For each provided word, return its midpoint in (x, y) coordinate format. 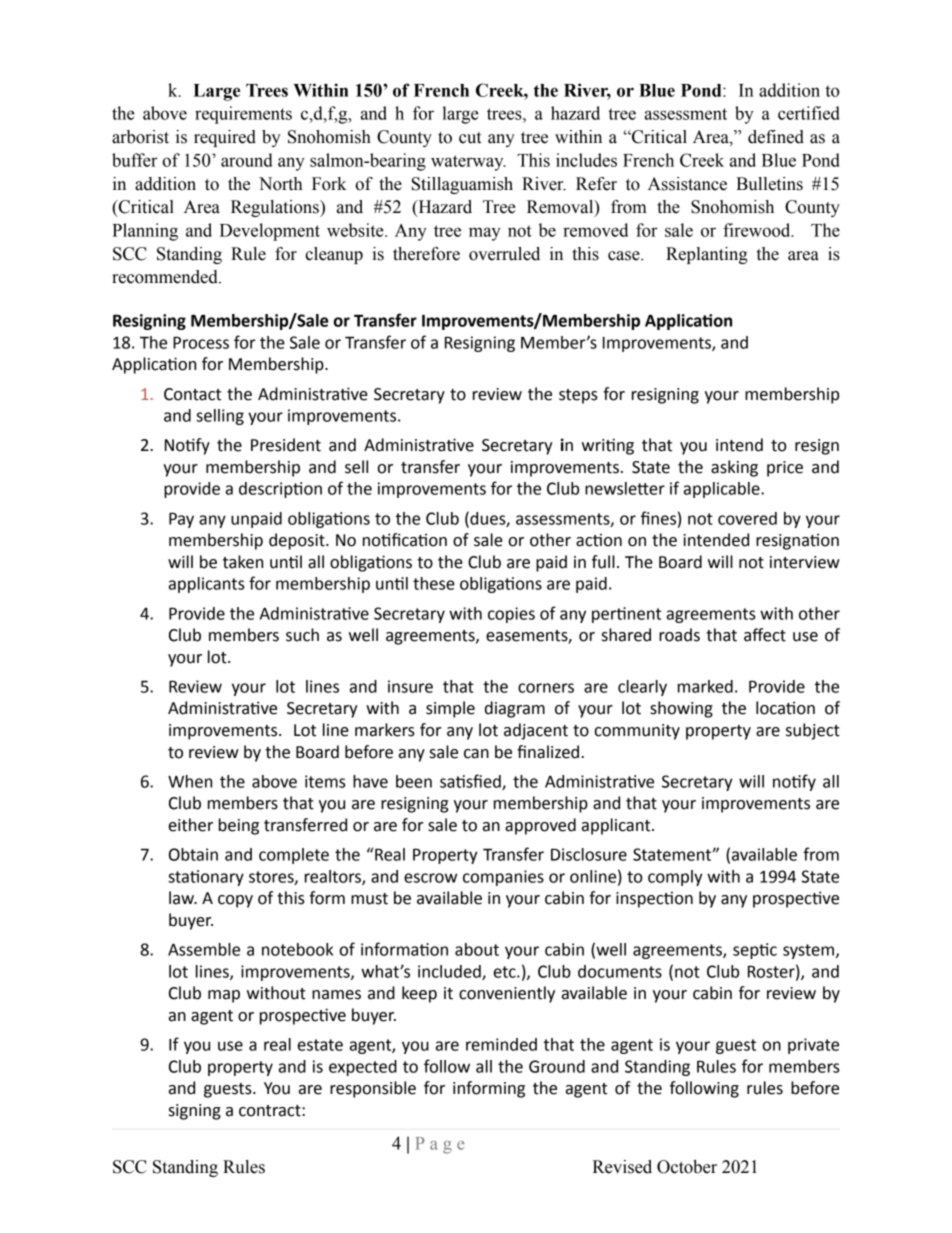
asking (734, 468)
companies (503, 878)
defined (776, 137)
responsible (373, 1089)
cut (470, 138)
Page (440, 1145)
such (302, 635)
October (687, 1167)
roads (679, 635)
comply (675, 878)
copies (511, 615)
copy (235, 901)
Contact (192, 394)
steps (578, 396)
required (225, 138)
